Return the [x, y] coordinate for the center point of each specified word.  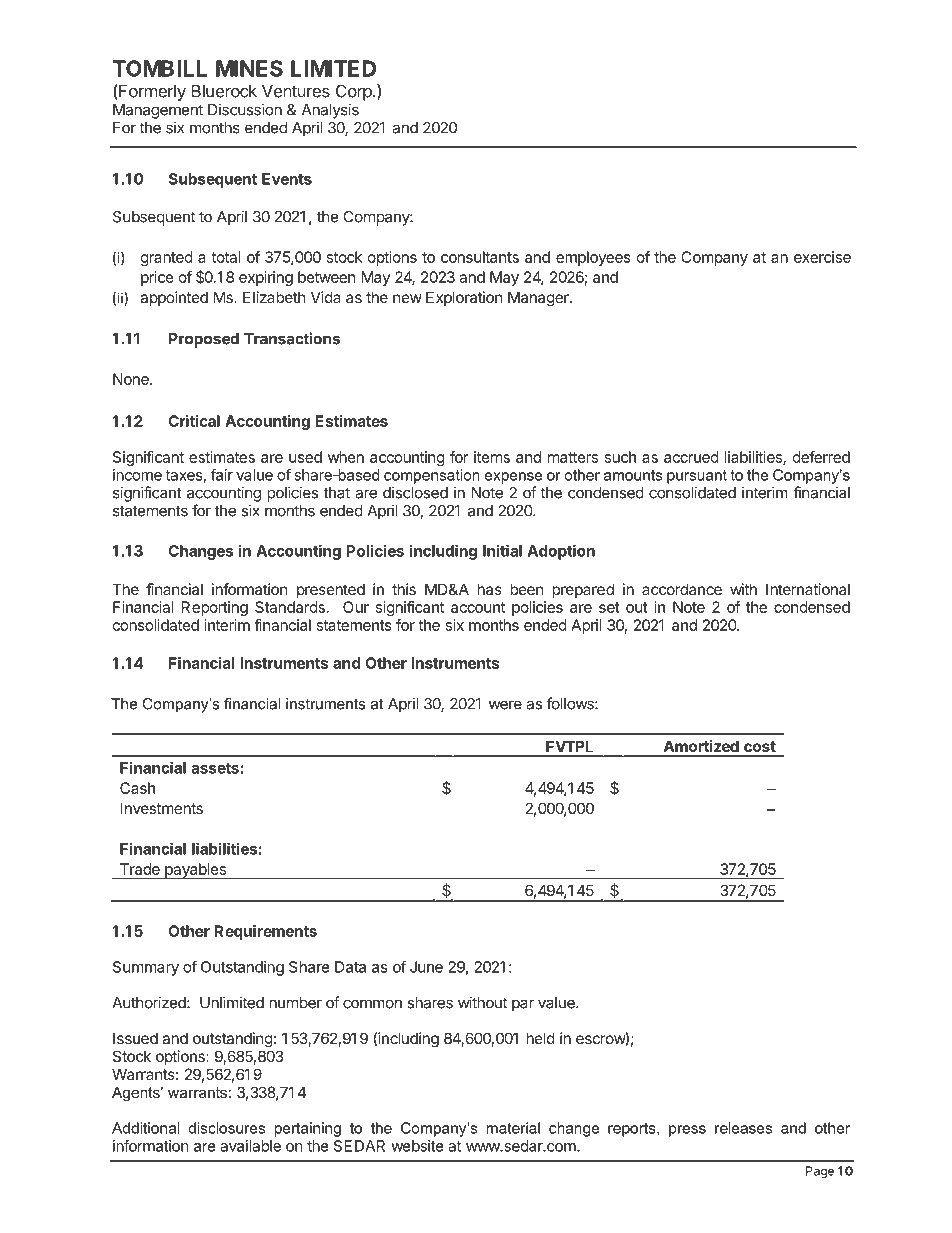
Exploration [464, 298]
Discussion [245, 109]
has [489, 589]
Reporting [215, 608]
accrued [691, 457]
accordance [682, 589]
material [513, 1128]
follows [571, 703]
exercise [822, 257]
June [426, 967]
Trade [140, 869]
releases [743, 1128]
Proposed [204, 340]
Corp [355, 92]
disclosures [226, 1128]
